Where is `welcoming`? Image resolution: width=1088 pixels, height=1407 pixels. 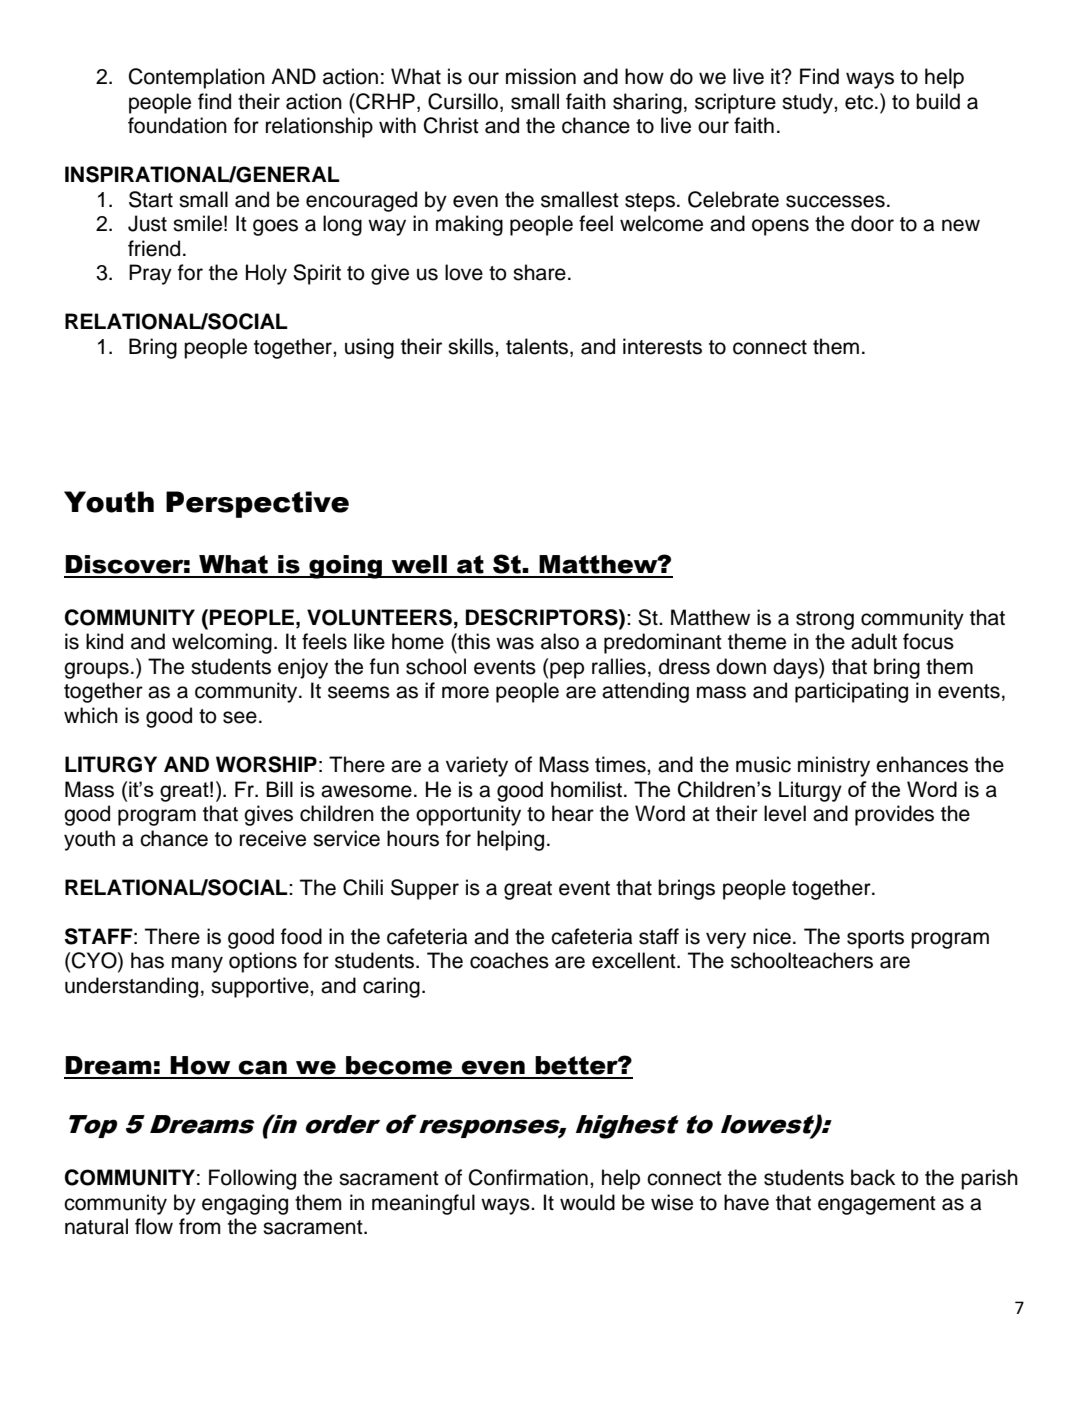
welcoming is located at coordinates (222, 643).
